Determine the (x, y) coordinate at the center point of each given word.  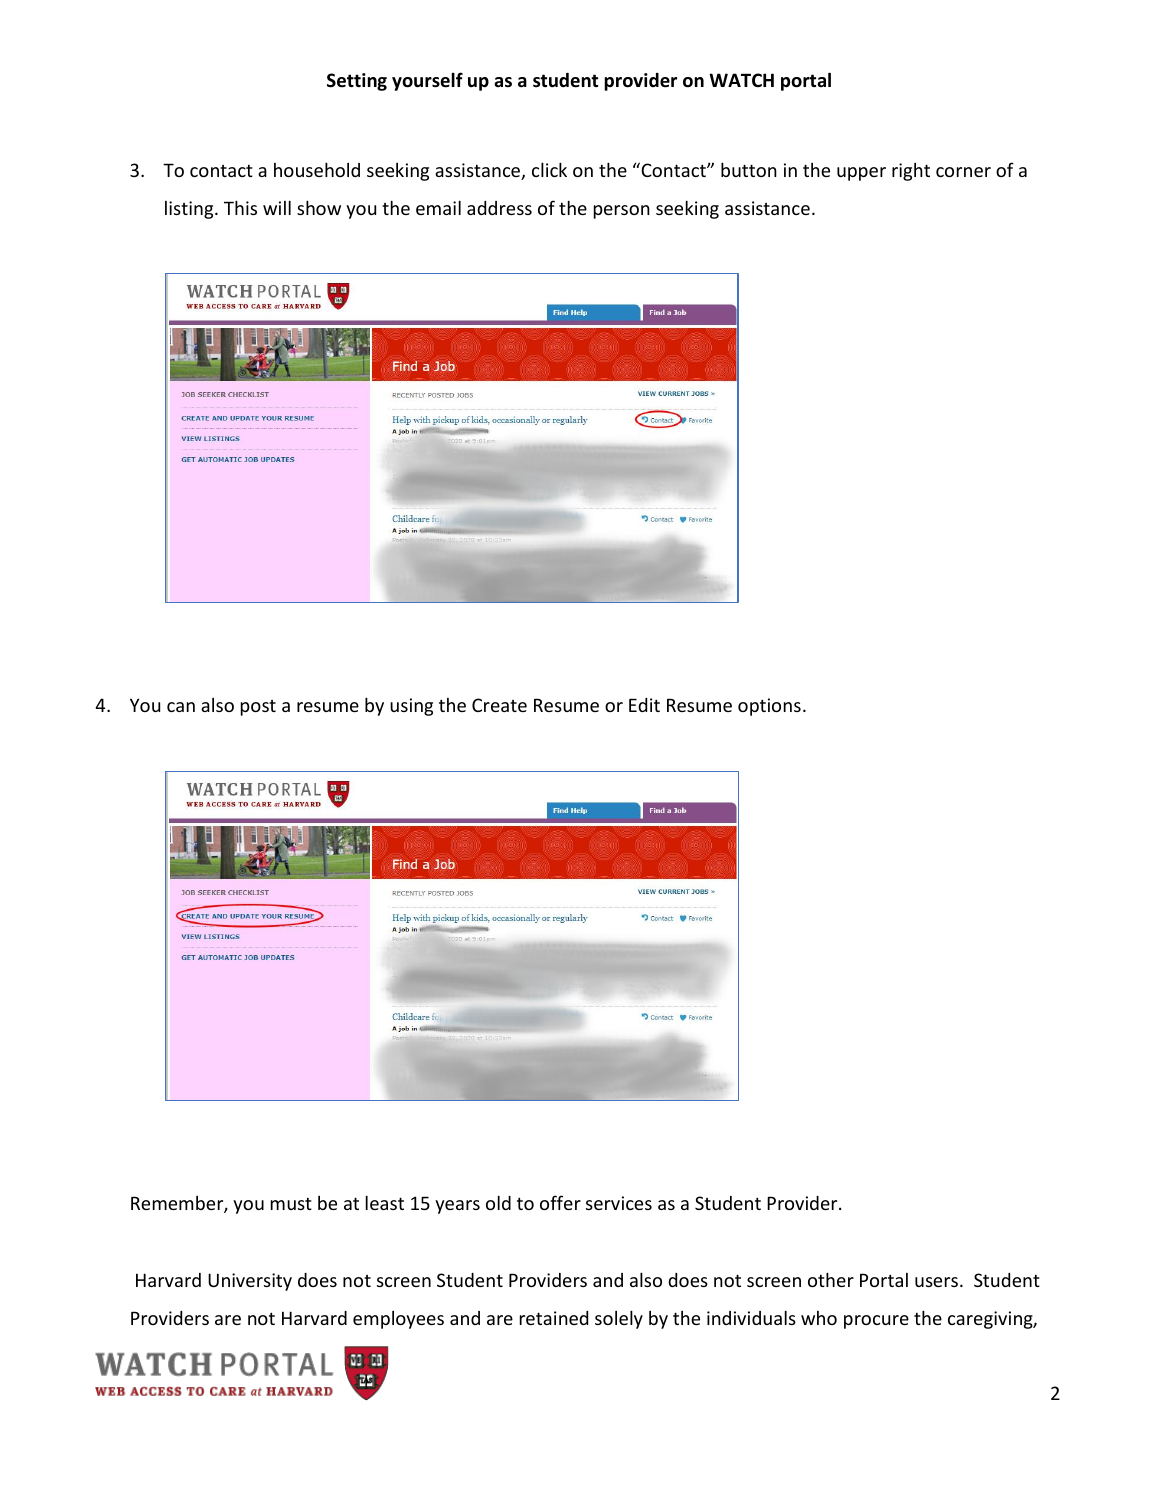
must (291, 1203)
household (317, 169)
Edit (644, 705)
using (411, 707)
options (769, 707)
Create (499, 705)
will (277, 207)
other (831, 1279)
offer (560, 1202)
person (622, 212)
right (911, 172)
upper (861, 174)
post (258, 708)
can (181, 707)
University (250, 1282)
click (549, 169)
